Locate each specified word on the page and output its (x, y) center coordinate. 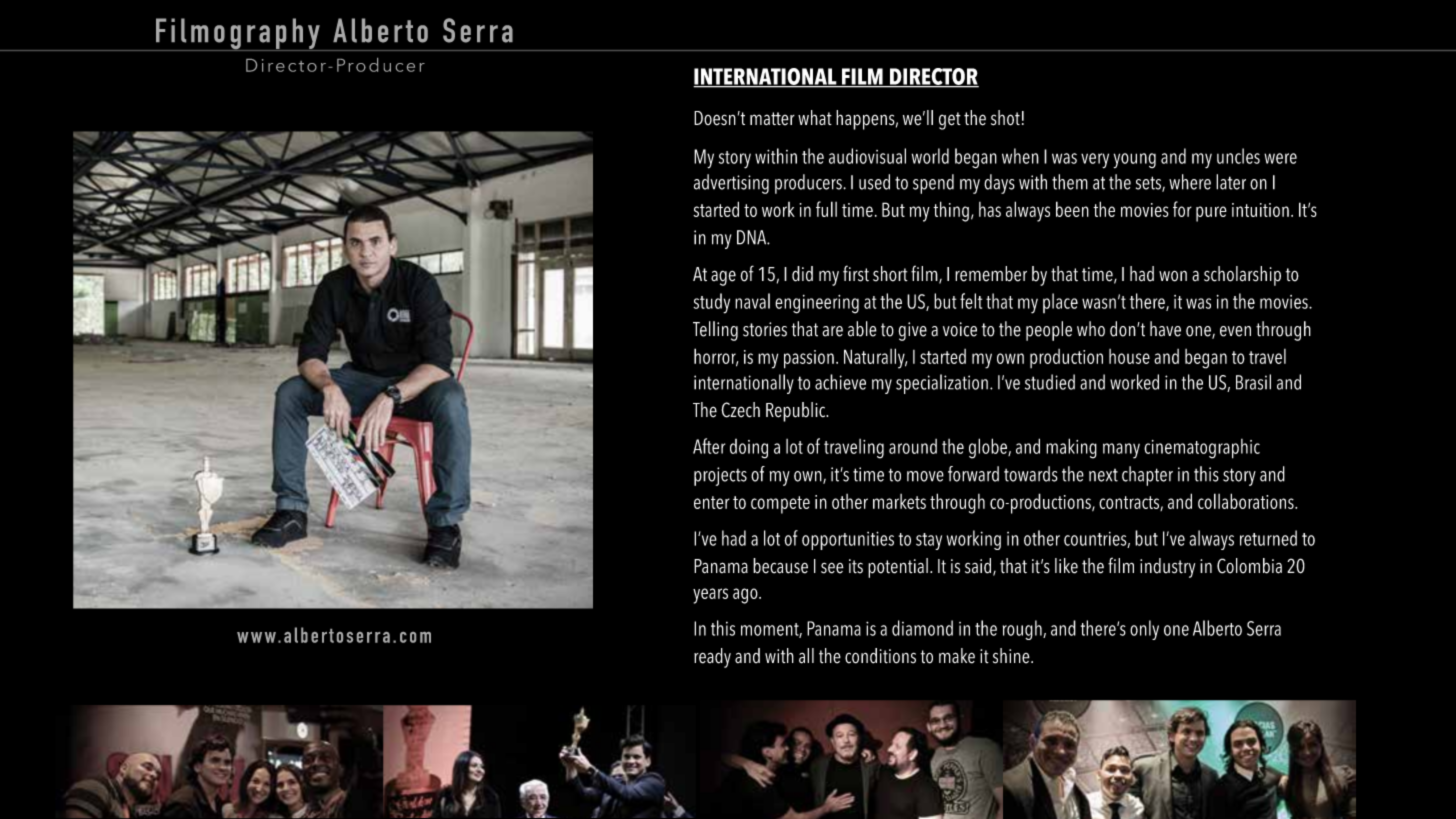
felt (971, 301)
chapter (1147, 476)
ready (712, 658)
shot (1005, 118)
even (1235, 331)
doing (749, 449)
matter (772, 118)
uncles (1238, 156)
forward (973, 474)
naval (752, 301)
